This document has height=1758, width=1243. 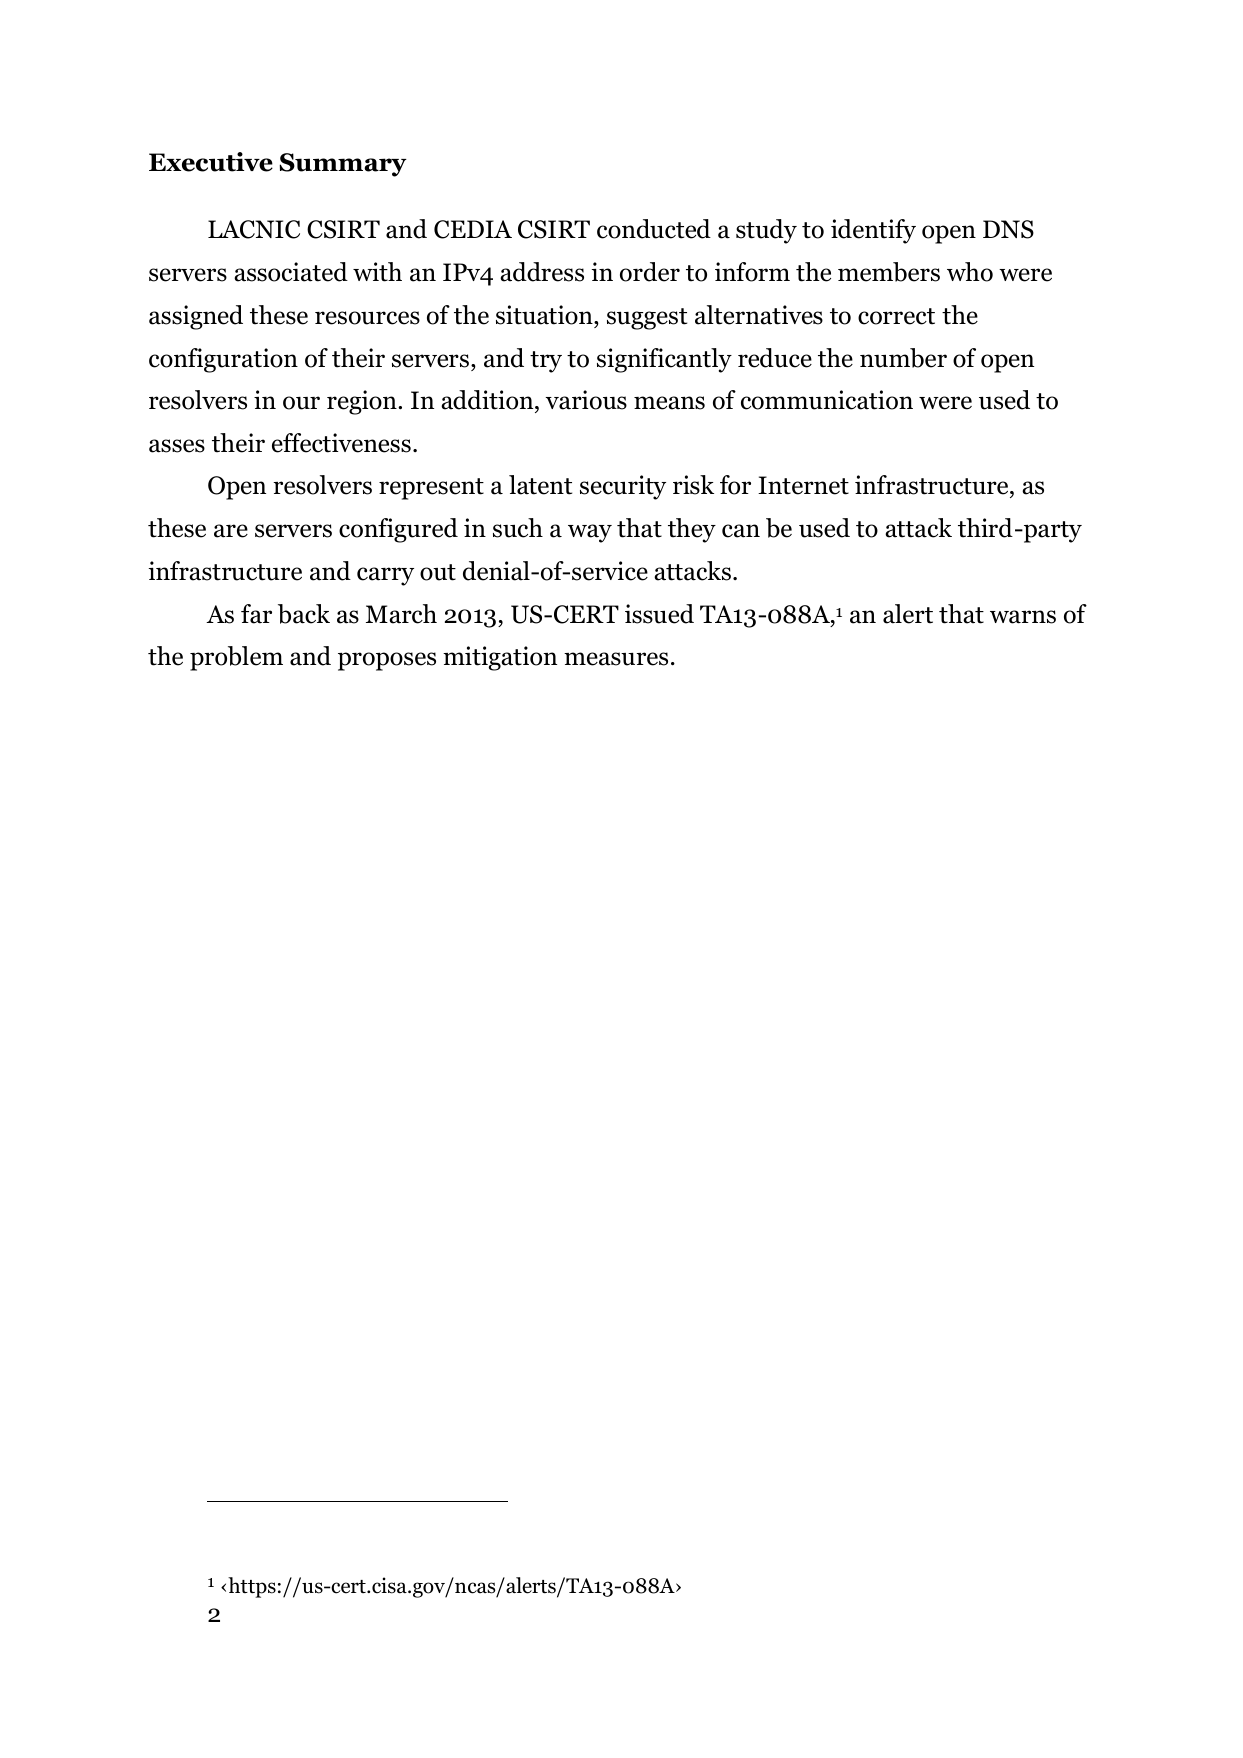 I want to click on conducted, so click(x=654, y=229).
